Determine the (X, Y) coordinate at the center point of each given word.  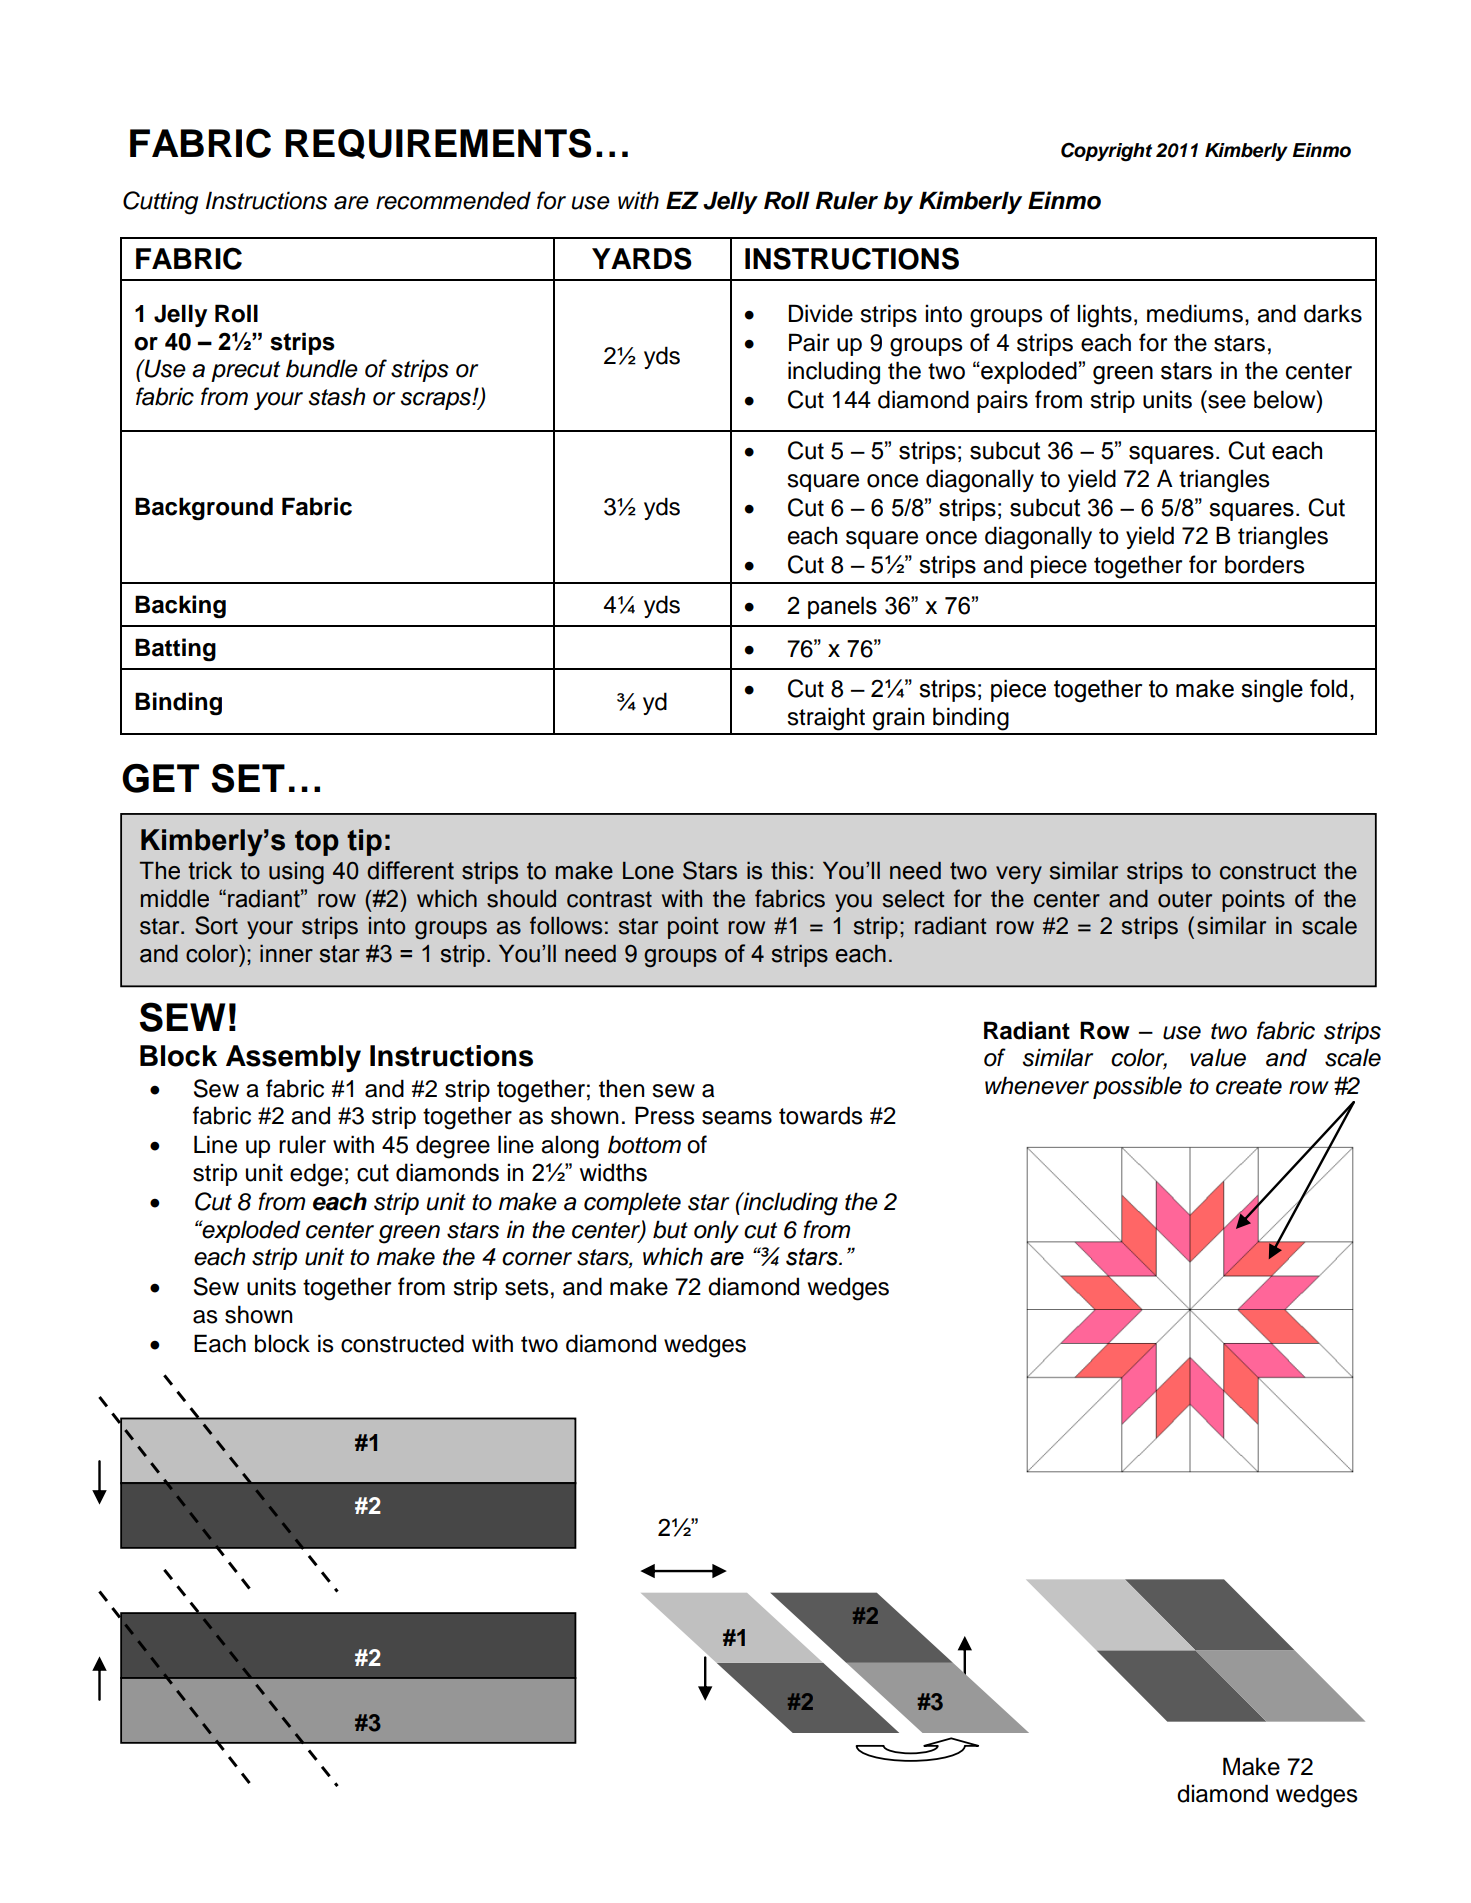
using (296, 873)
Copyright (1106, 152)
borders (1265, 564)
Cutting (160, 203)
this (789, 870)
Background (204, 509)
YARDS (642, 258)
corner (537, 1259)
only (716, 1231)
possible (1137, 1087)
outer (1185, 899)
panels (842, 607)
